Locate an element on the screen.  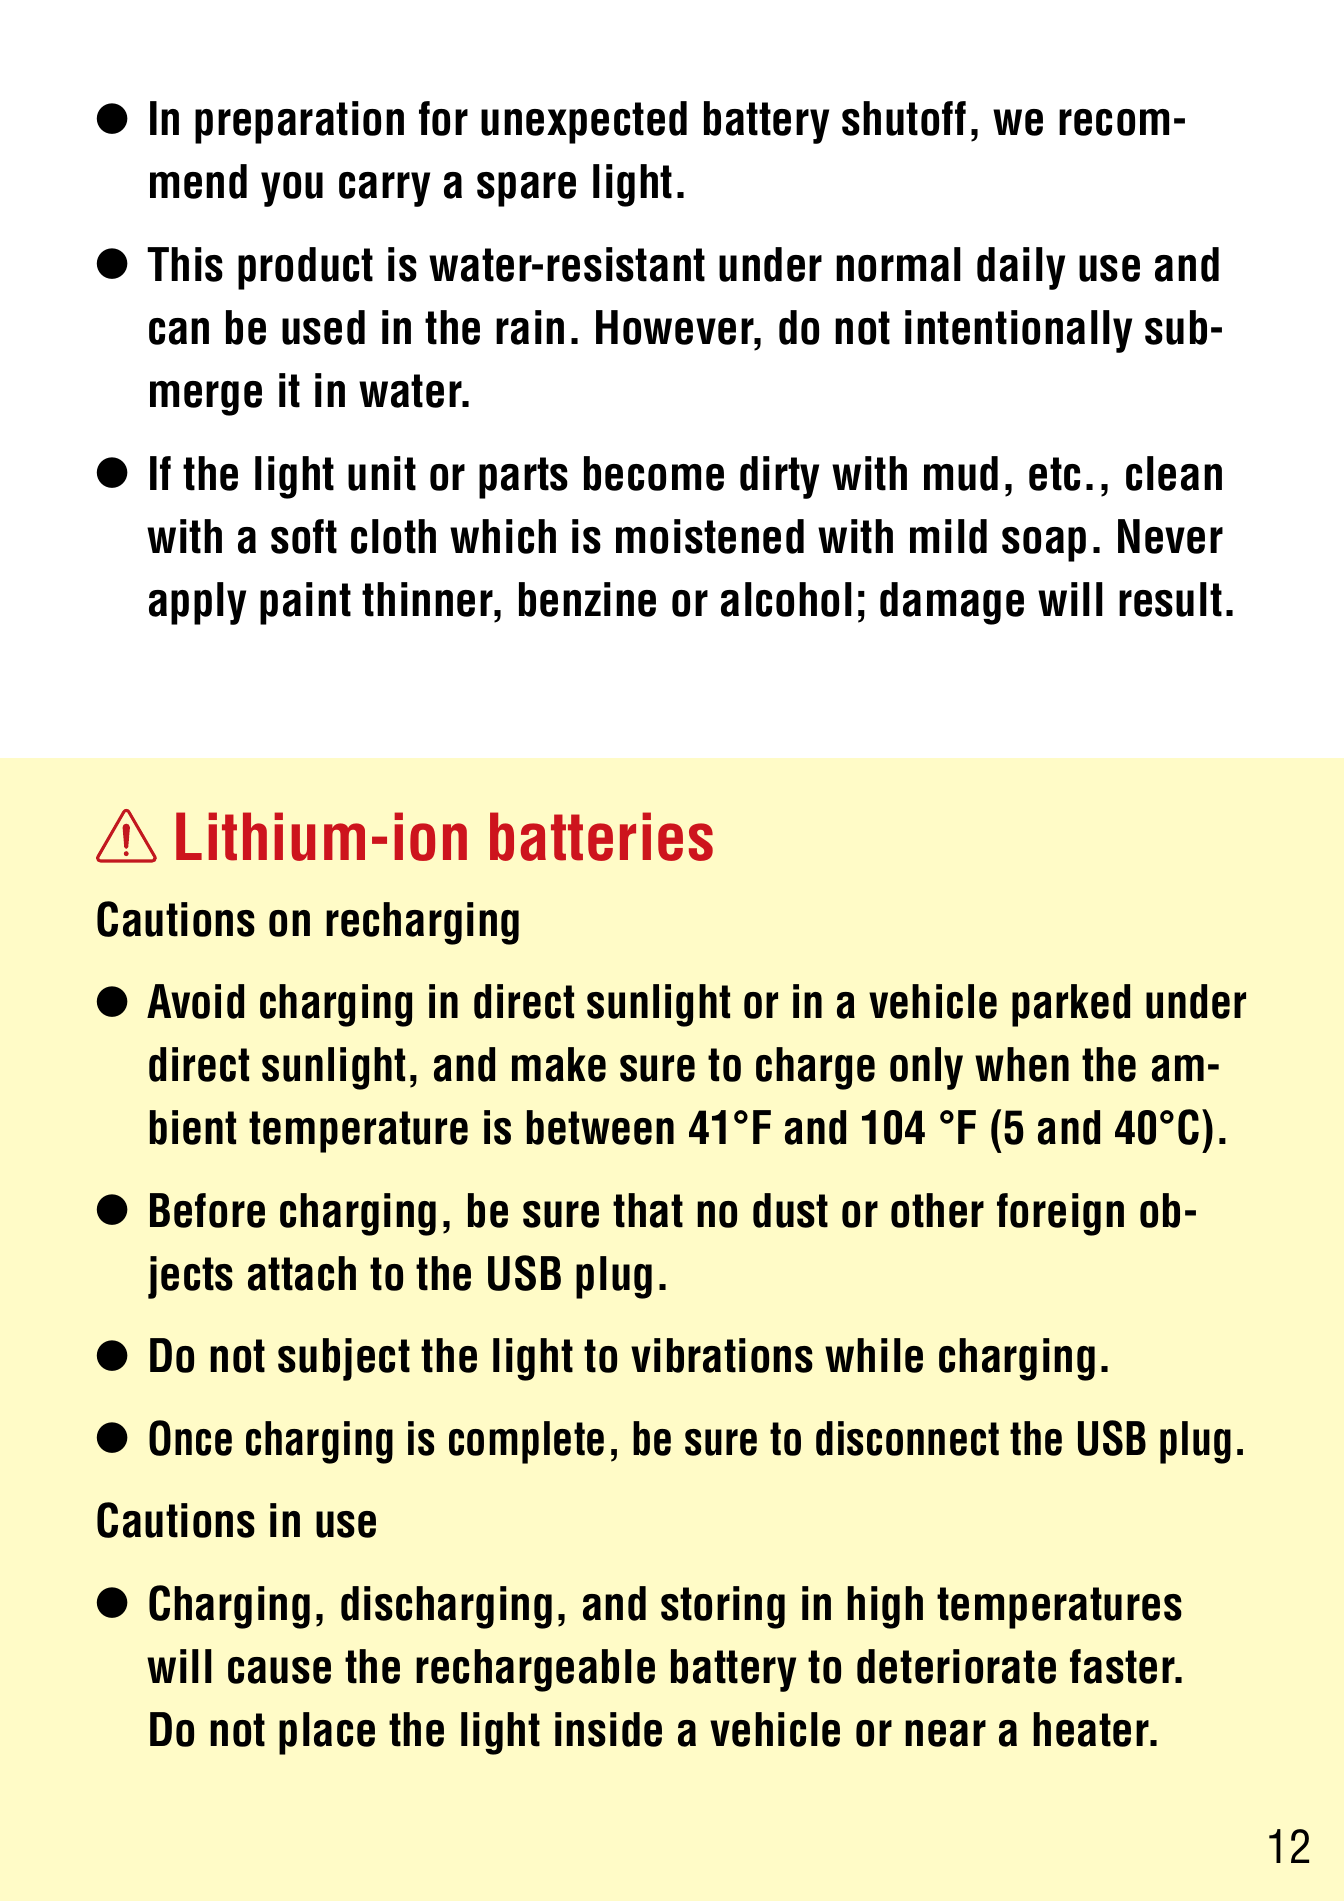
preparation is located at coordinates (299, 122).
